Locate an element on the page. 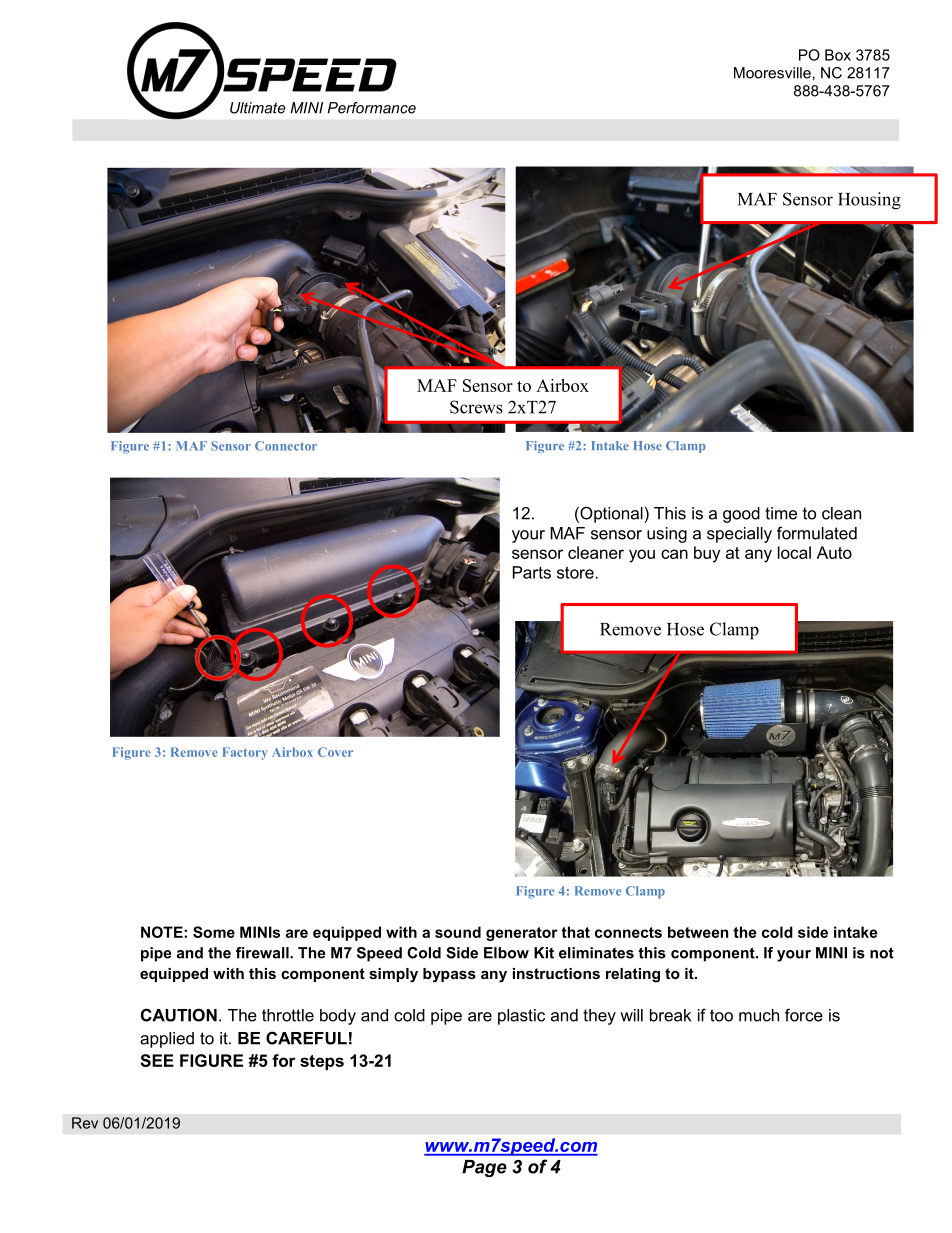 This document has height=1233, width=952. Connector is located at coordinates (286, 446).
